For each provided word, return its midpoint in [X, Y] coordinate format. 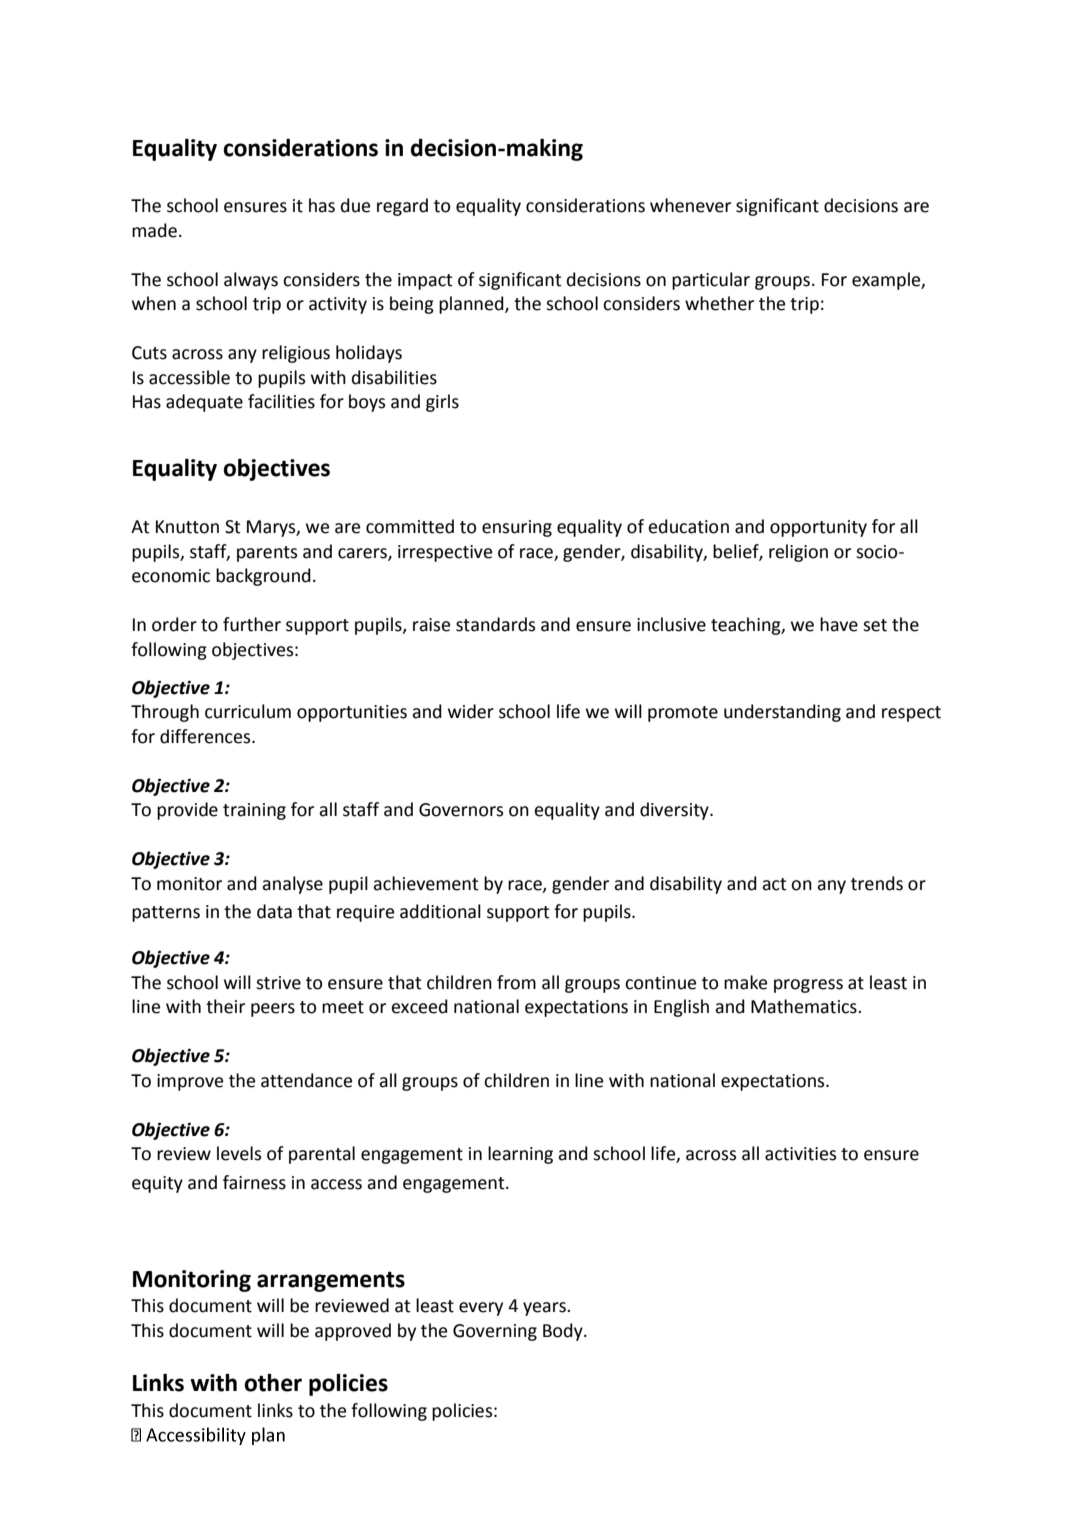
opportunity [818, 528]
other [273, 1382]
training [254, 811]
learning [520, 1155]
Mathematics [805, 1006]
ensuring [517, 528]
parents [267, 554]
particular [711, 281]
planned [472, 305]
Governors [461, 810]
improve [190, 1082]
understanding [782, 713]
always [251, 281]
